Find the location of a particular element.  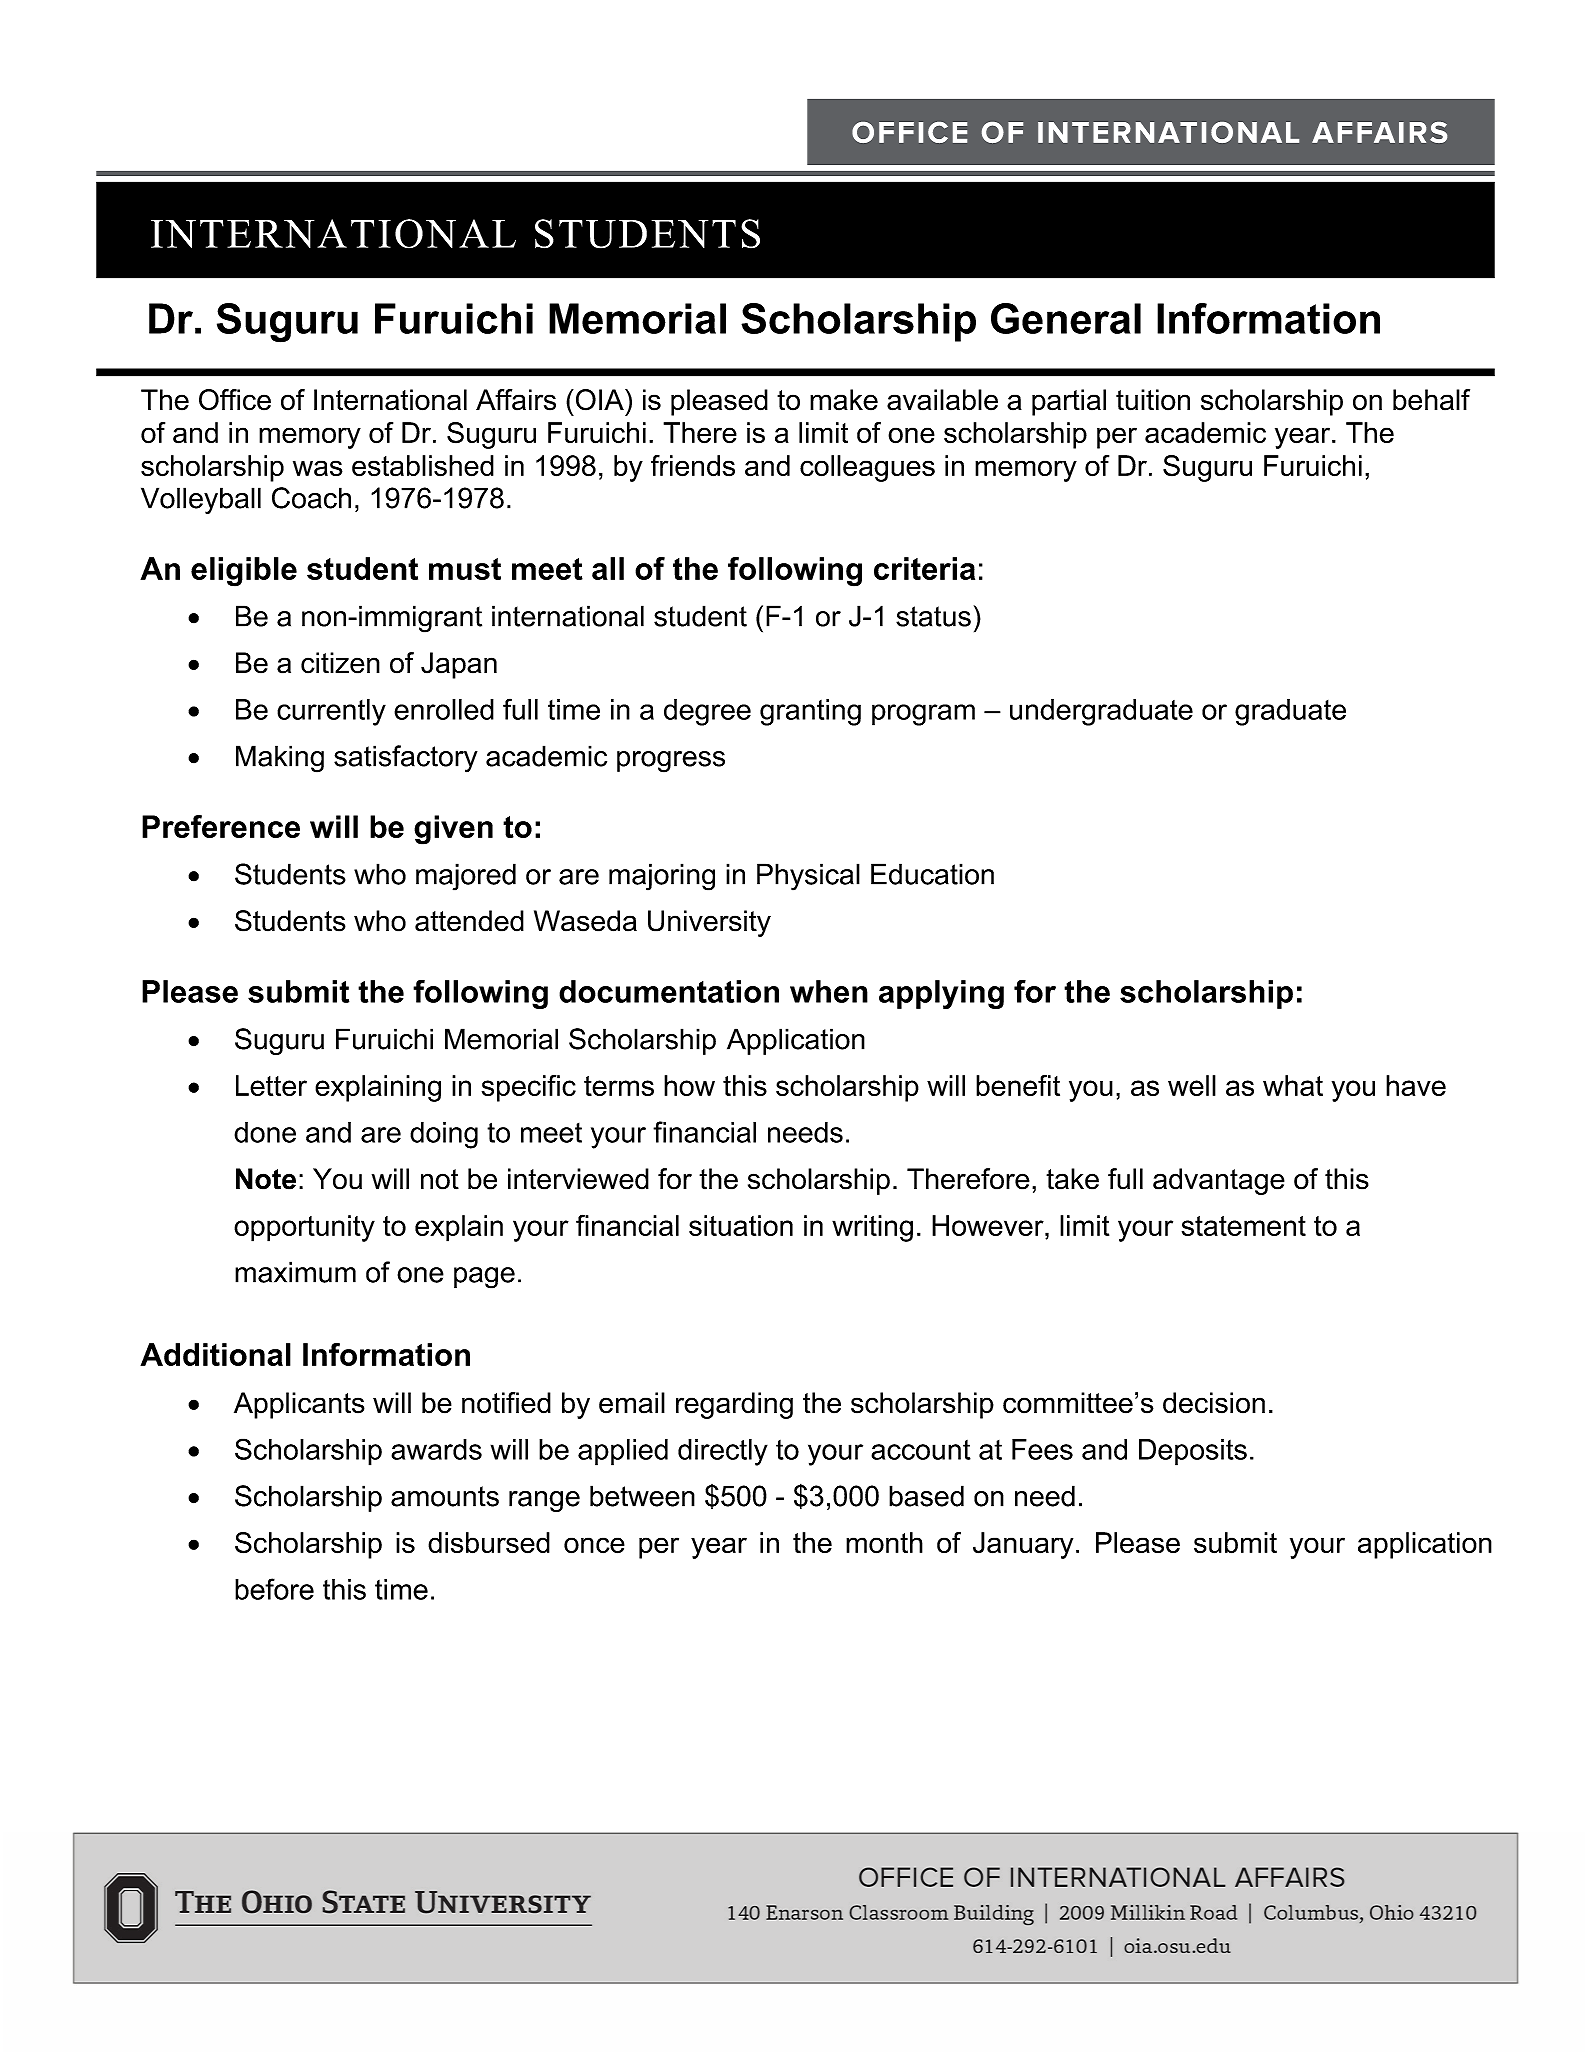

Deposits is located at coordinates (1193, 1452).
